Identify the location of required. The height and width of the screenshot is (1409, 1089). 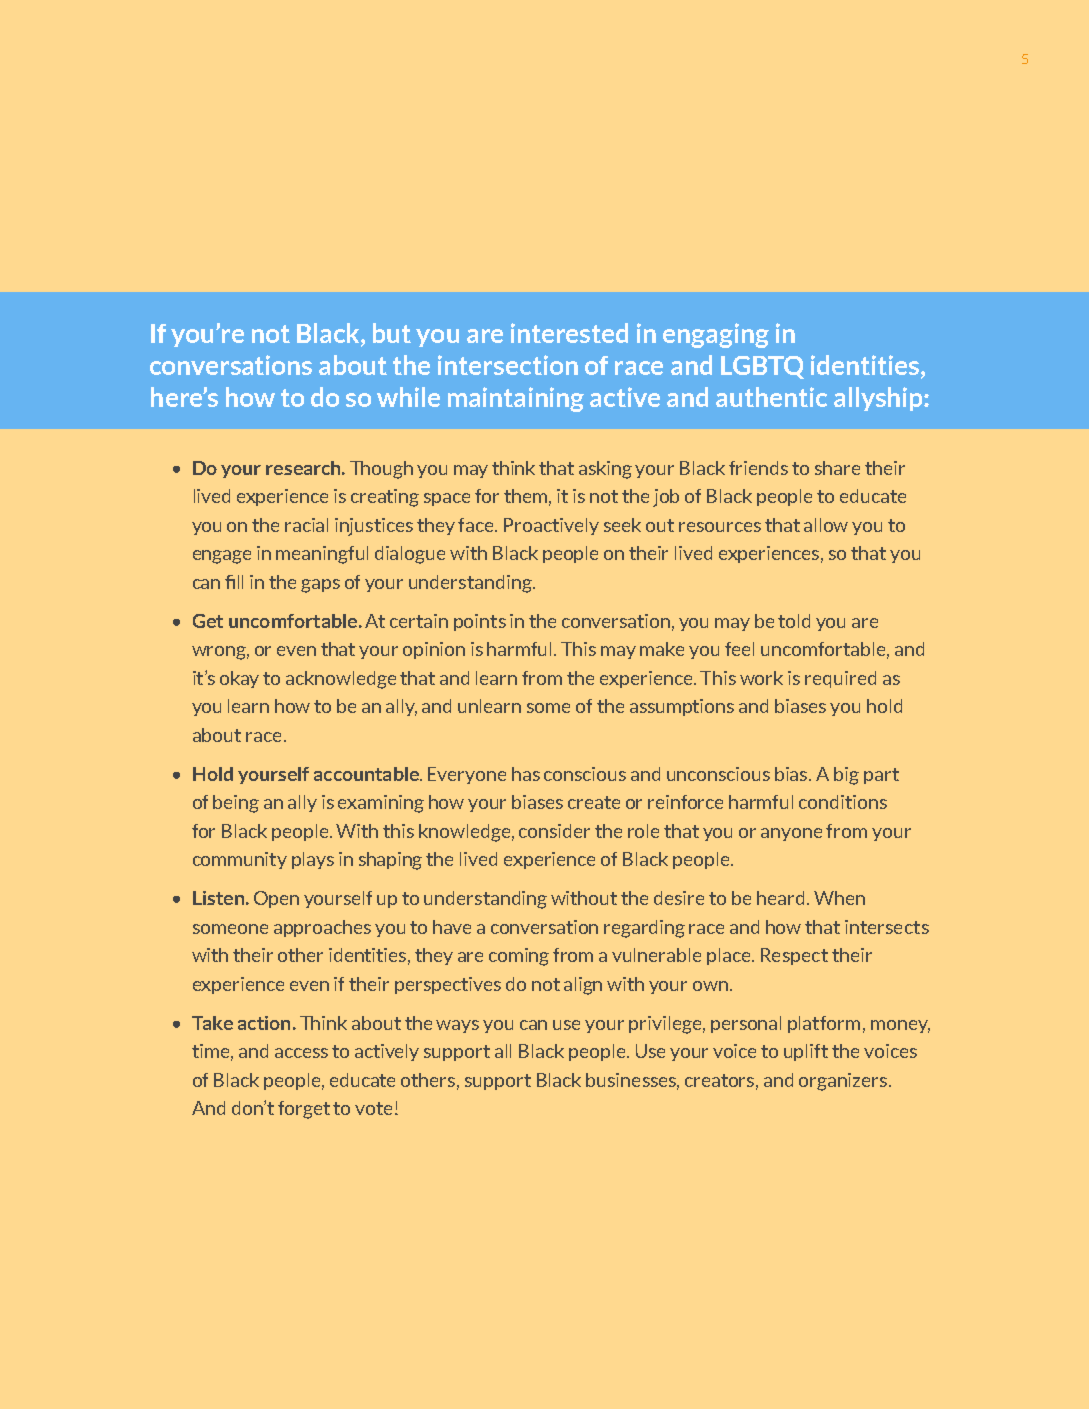
(840, 679).
